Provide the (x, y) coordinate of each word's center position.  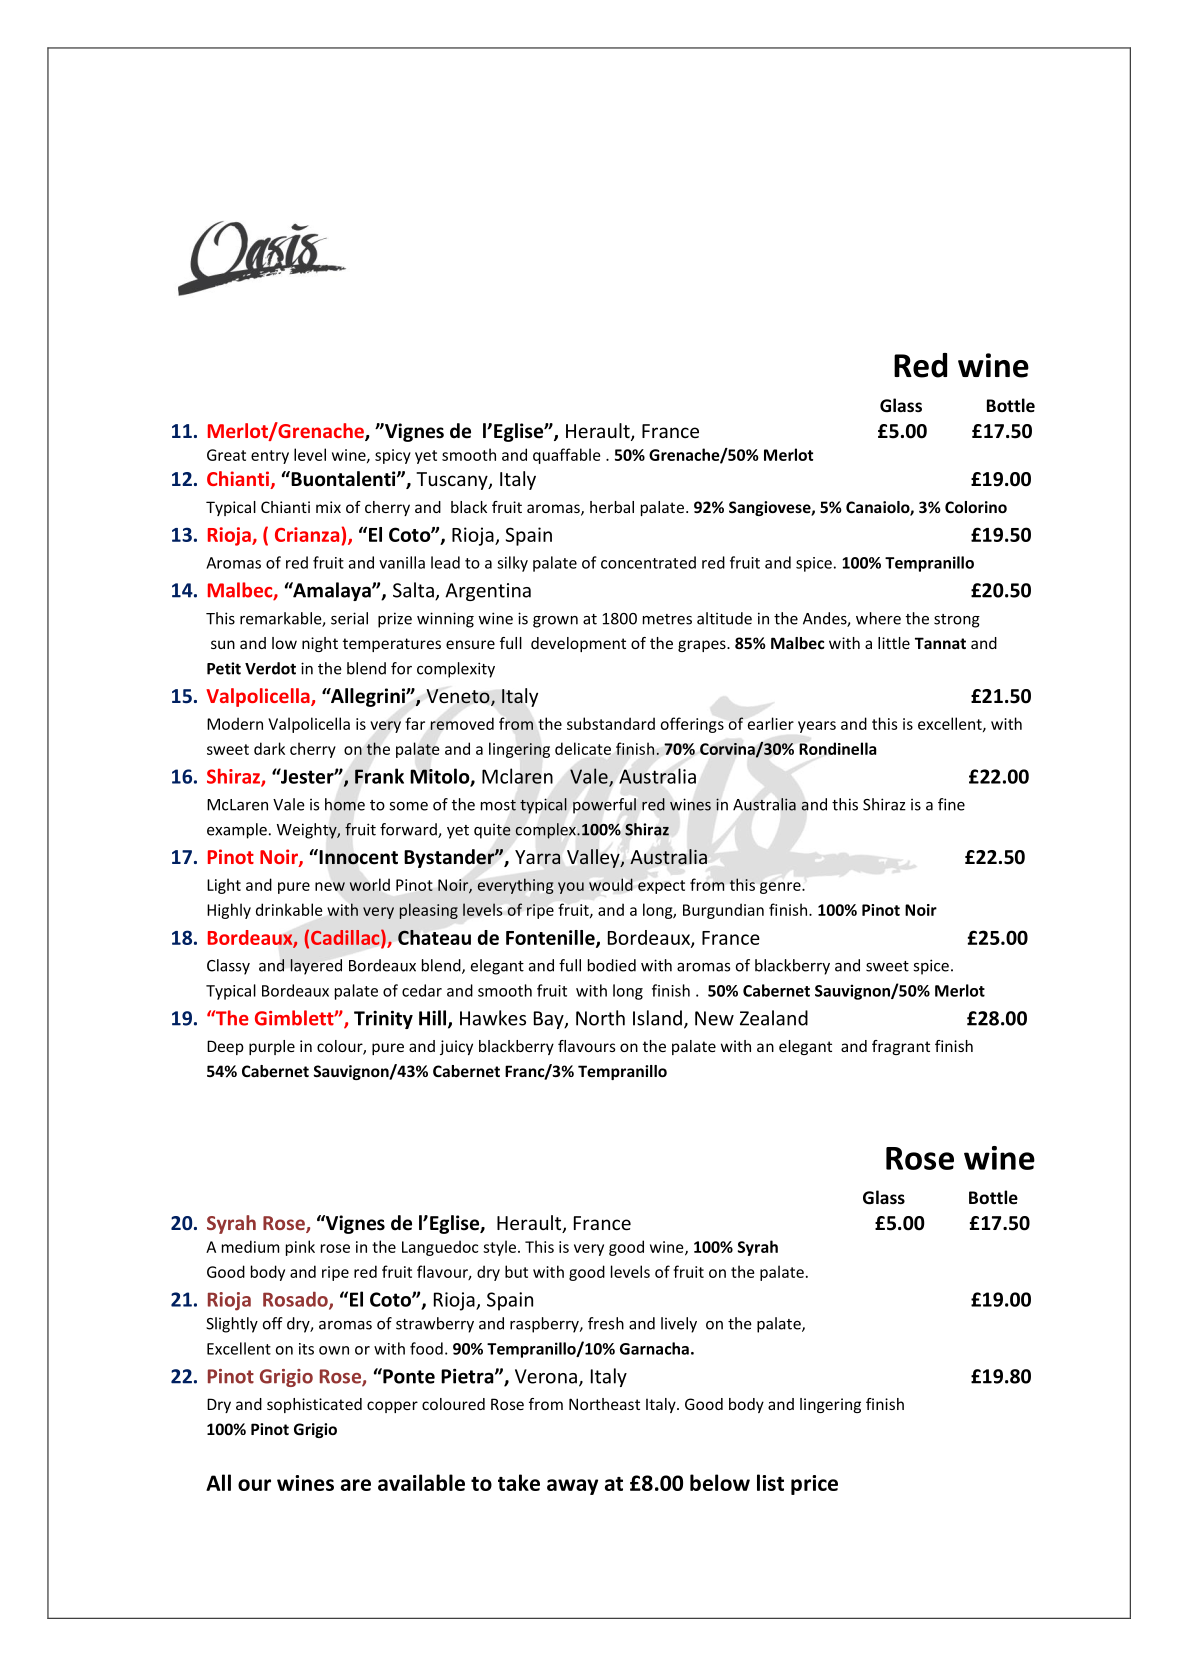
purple (272, 1047)
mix (328, 507)
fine (951, 804)
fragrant (901, 1047)
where (878, 618)
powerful (604, 805)
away (572, 1487)
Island (657, 1018)
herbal (612, 507)
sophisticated (314, 1405)
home (345, 804)
